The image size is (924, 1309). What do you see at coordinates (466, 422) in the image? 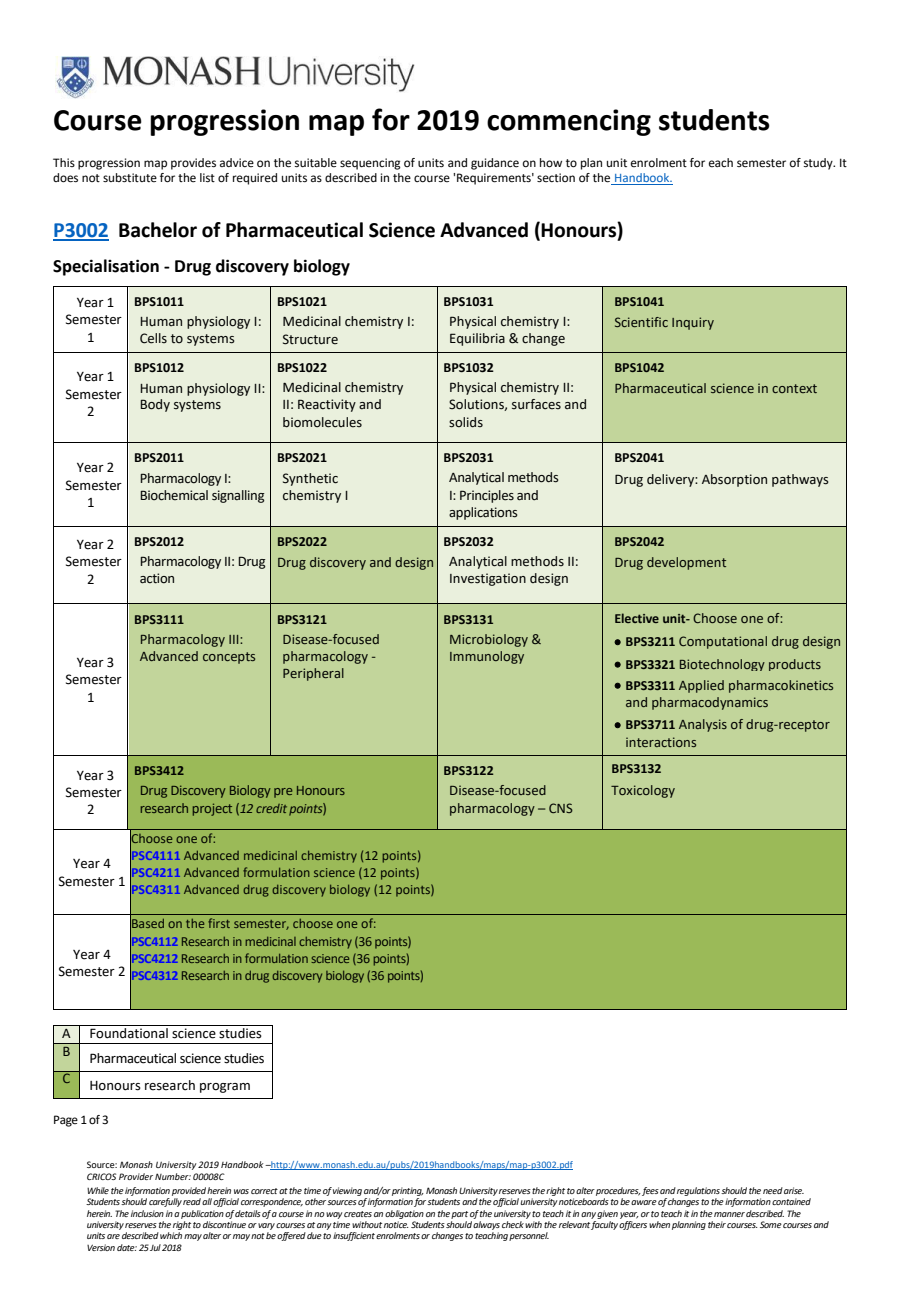
I see `solids` at bounding box center [466, 422].
